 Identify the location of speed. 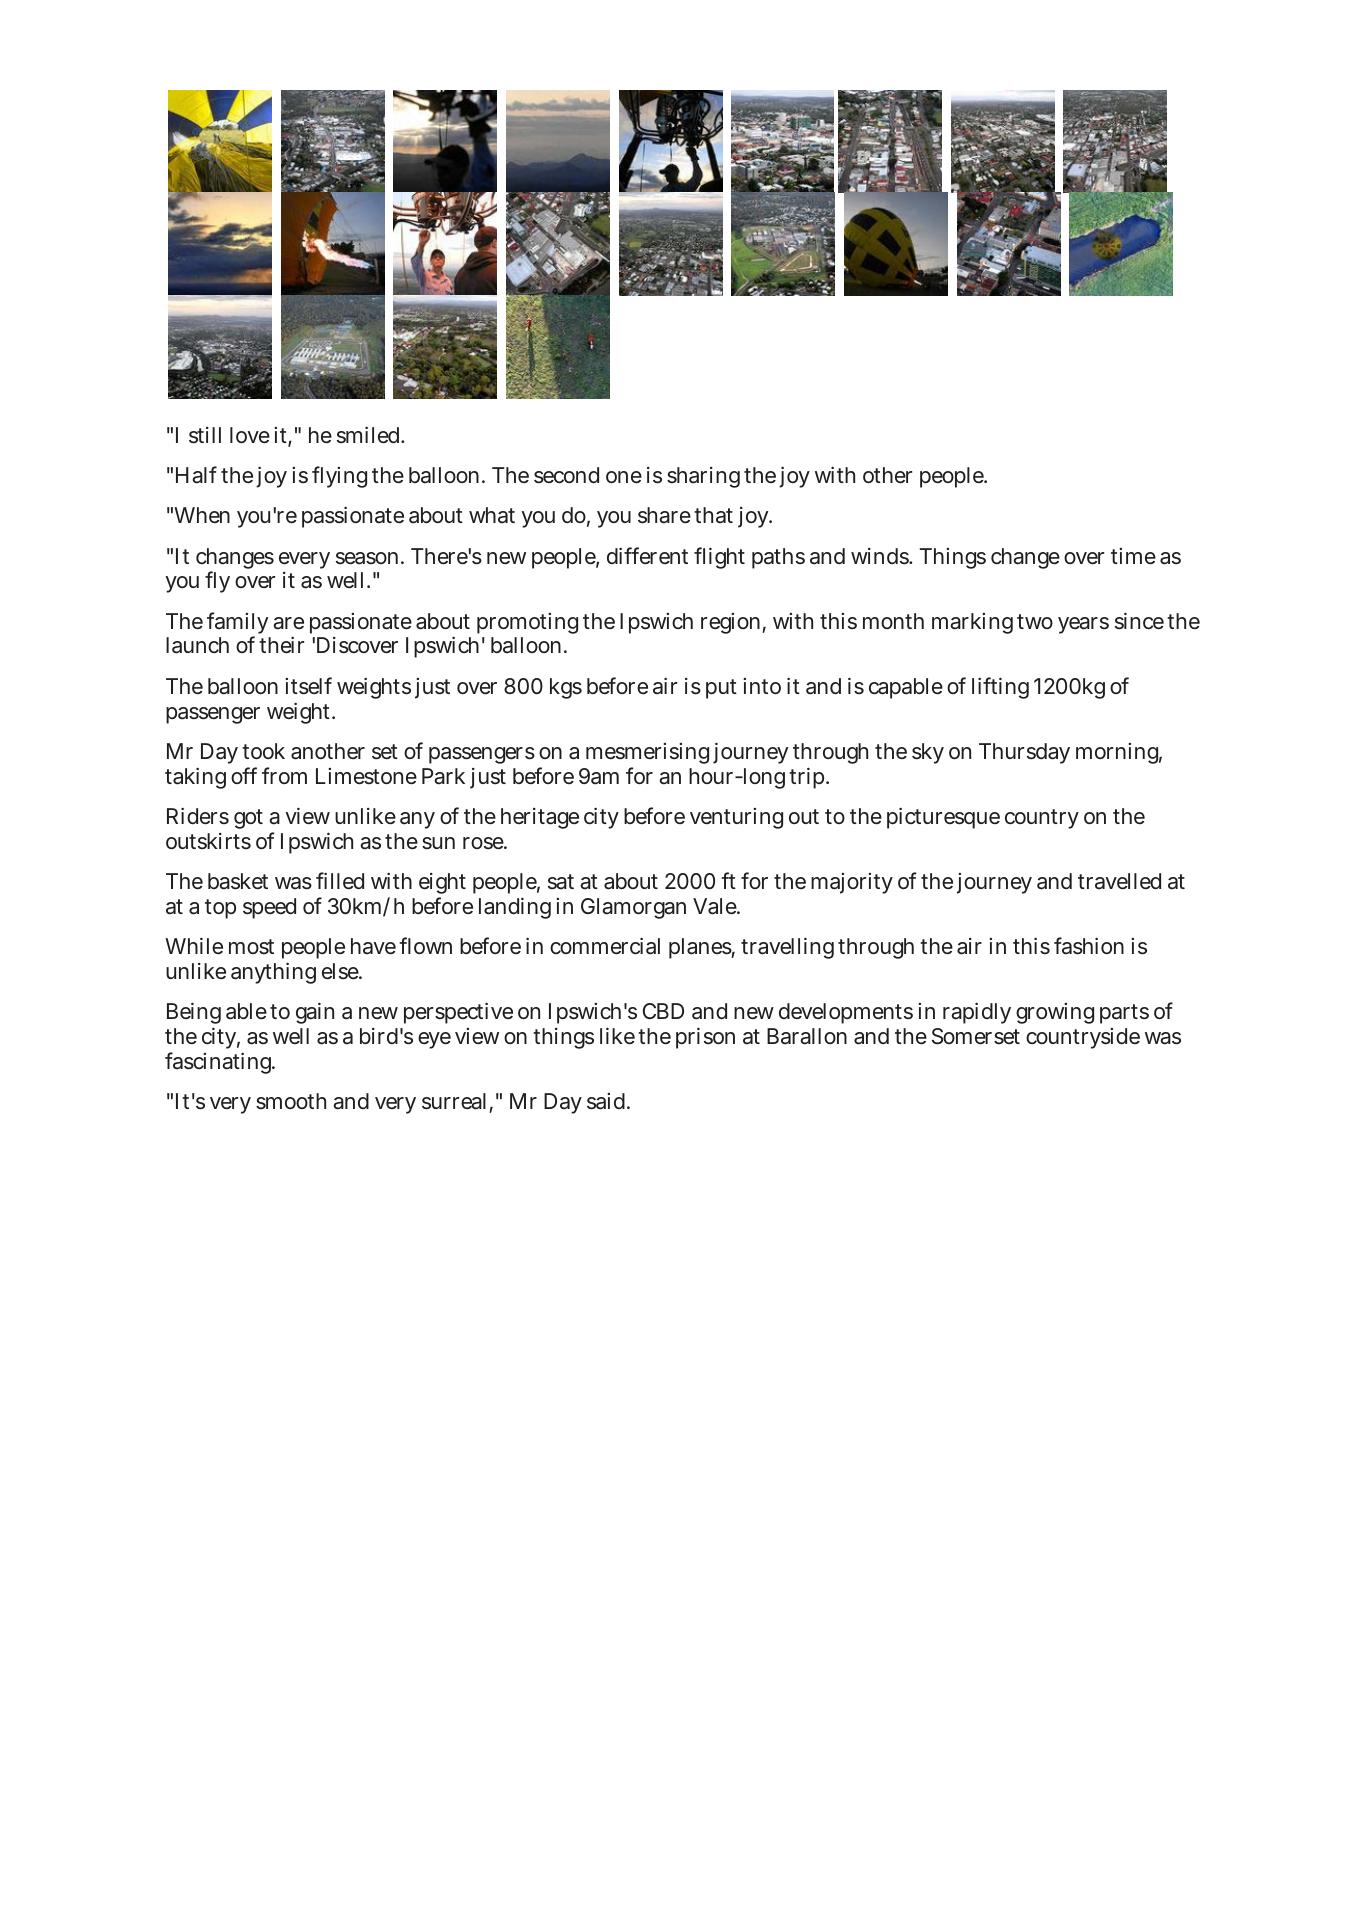
(269, 908).
